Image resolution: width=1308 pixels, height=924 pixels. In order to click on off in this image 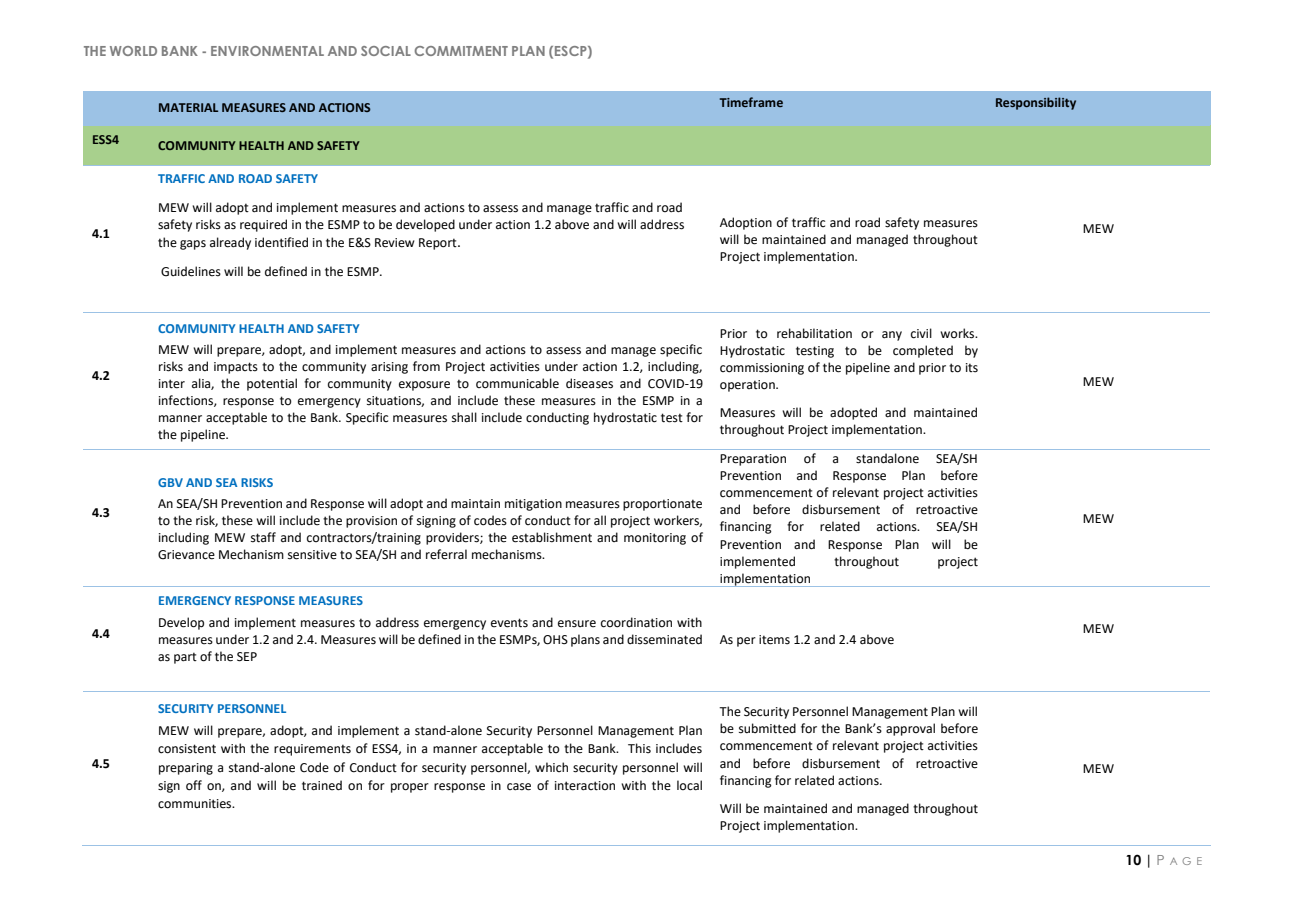, I will do `click(194, 785)`.
